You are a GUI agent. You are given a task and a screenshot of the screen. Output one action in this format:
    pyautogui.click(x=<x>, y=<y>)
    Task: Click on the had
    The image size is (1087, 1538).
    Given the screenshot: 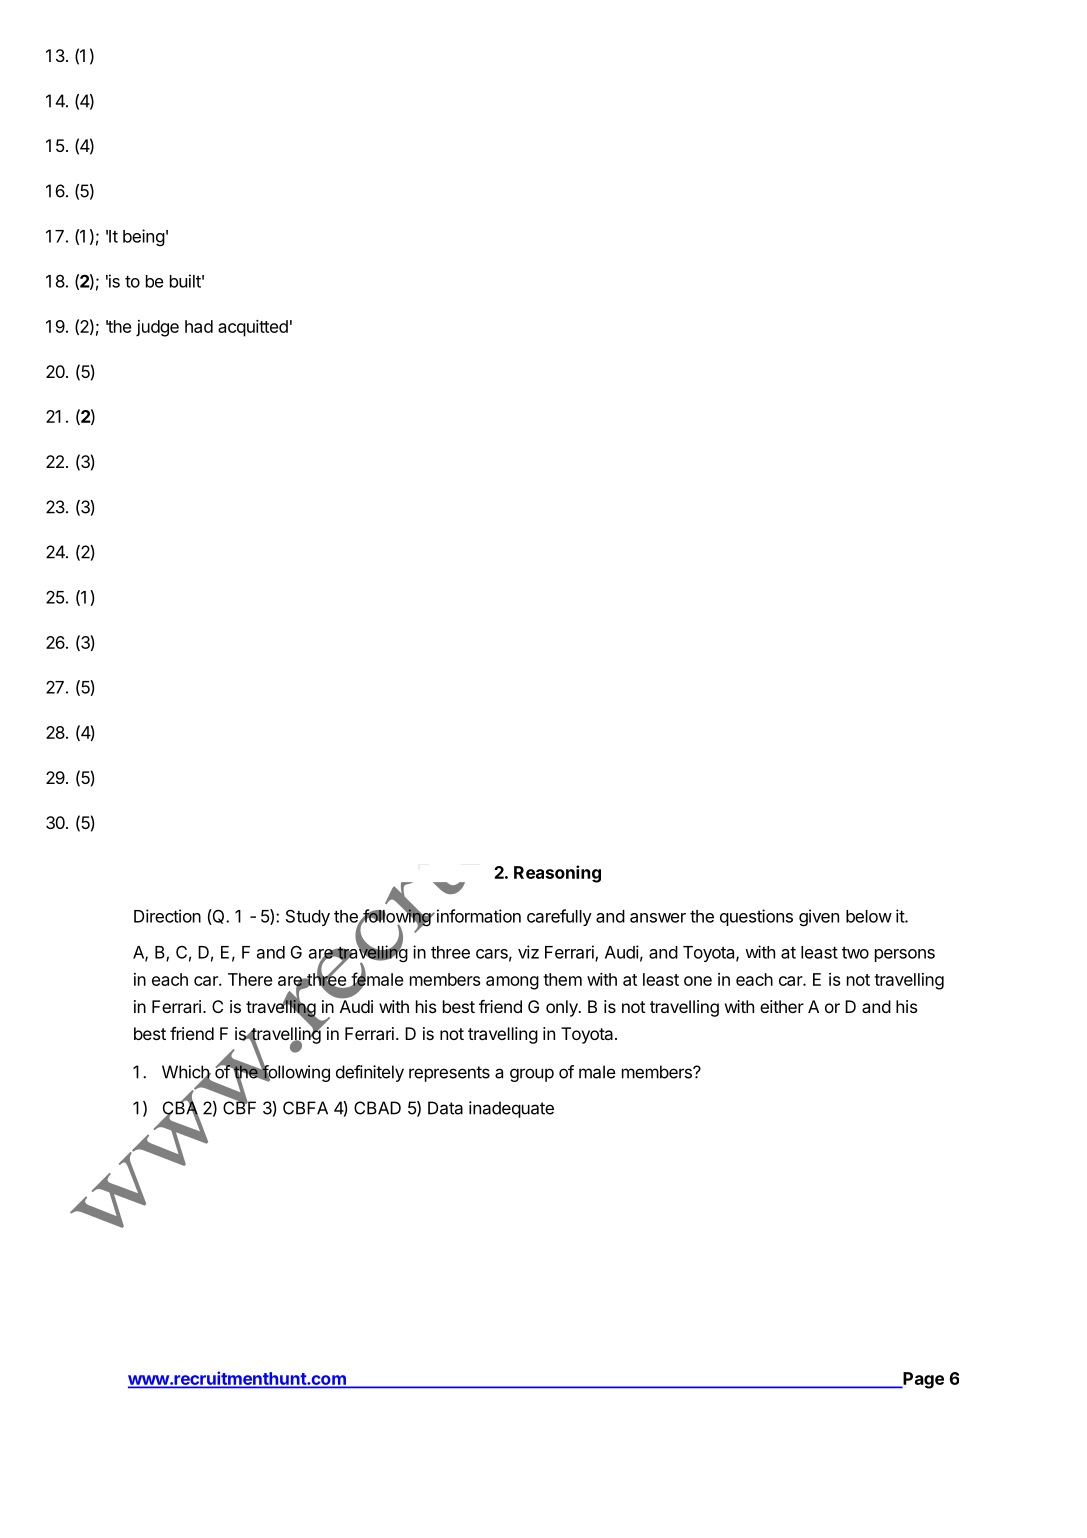 What is the action you would take?
    pyautogui.click(x=199, y=326)
